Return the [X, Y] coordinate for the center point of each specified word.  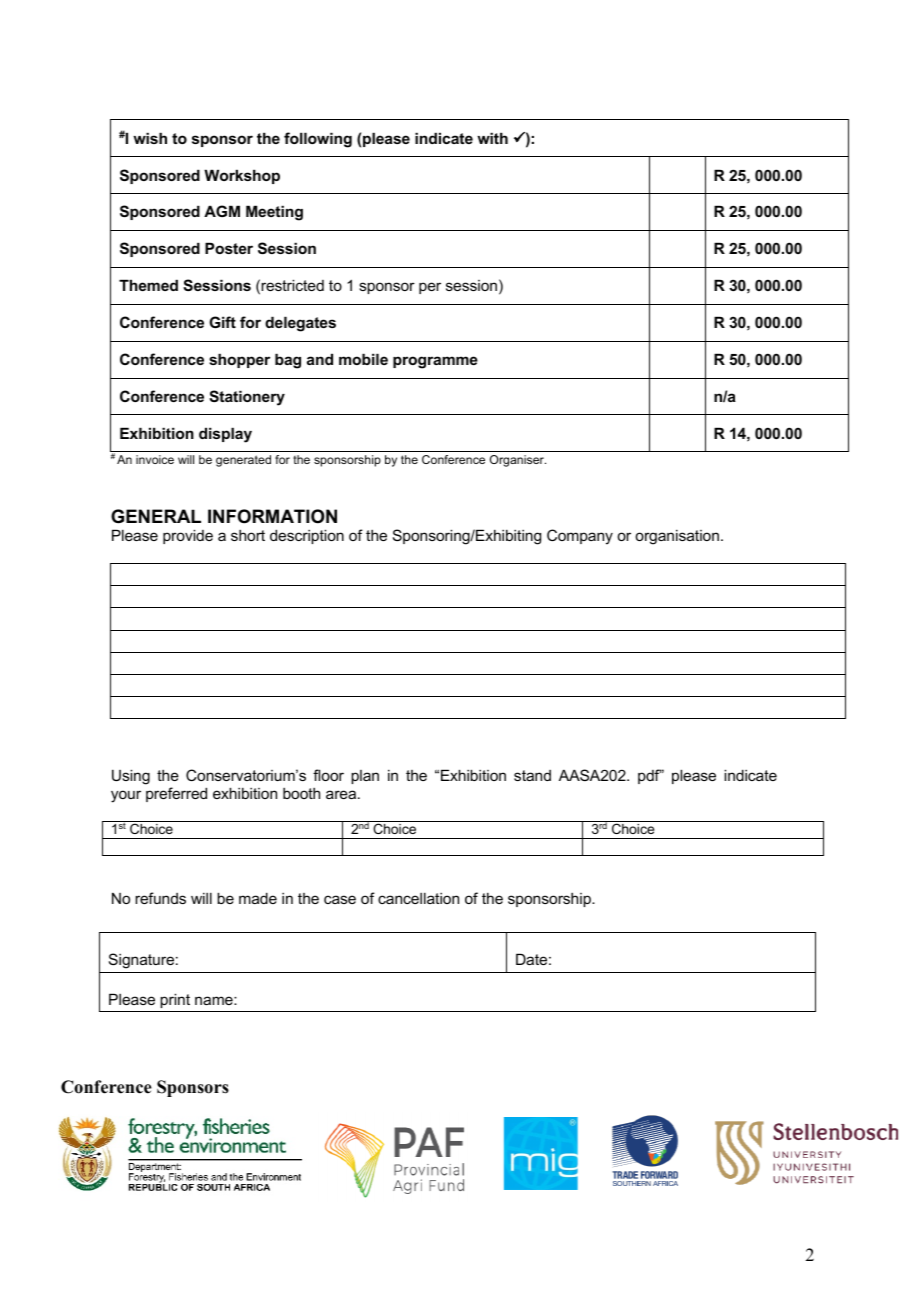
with [492, 138]
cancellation [418, 898]
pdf [649, 776]
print [175, 1000]
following [318, 140]
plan [365, 777]
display [225, 435]
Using [131, 777]
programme [435, 362]
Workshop [242, 176]
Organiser [518, 461]
